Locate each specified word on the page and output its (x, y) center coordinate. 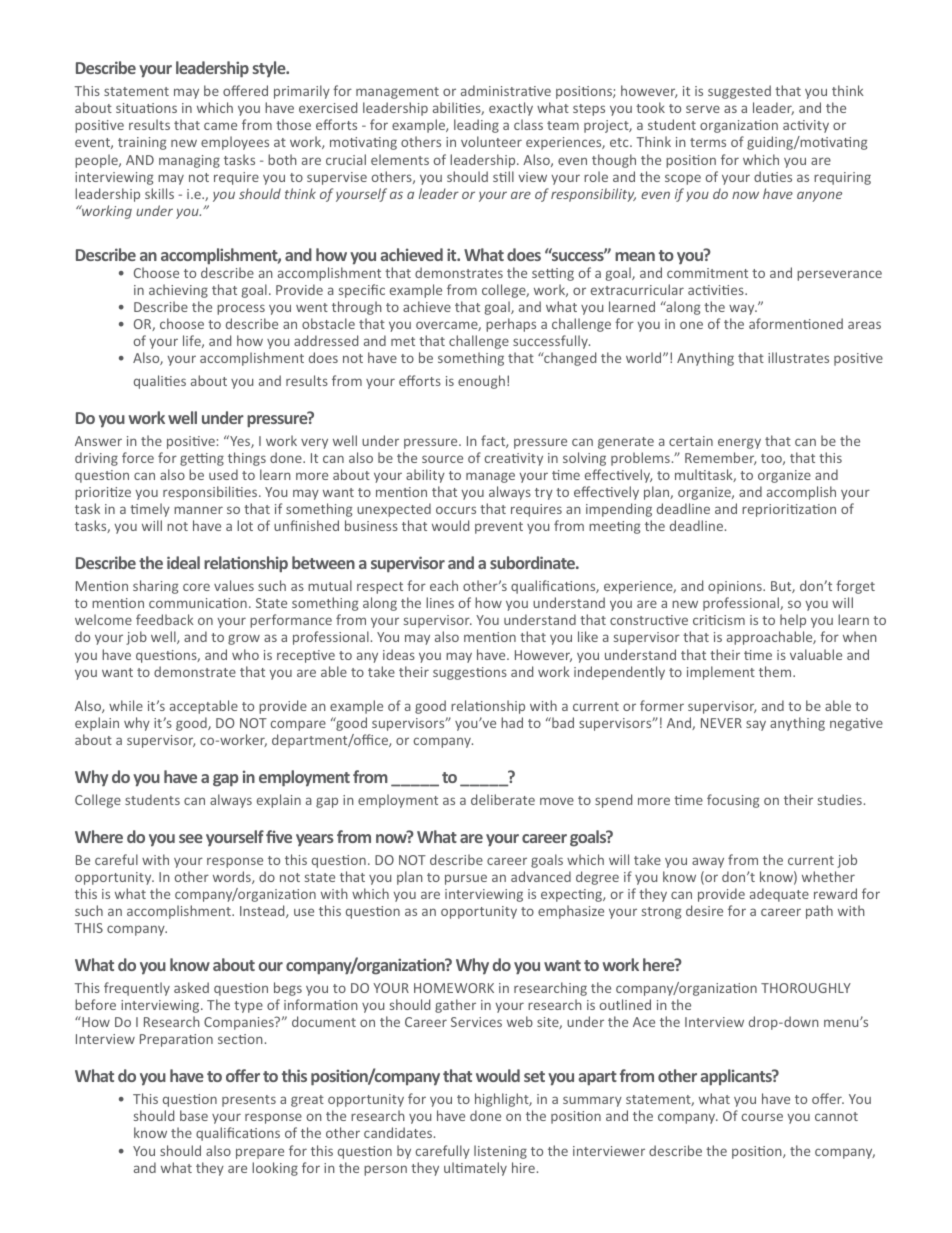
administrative (506, 90)
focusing (733, 801)
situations (146, 108)
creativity (514, 459)
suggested (739, 92)
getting (202, 459)
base (194, 1115)
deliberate (503, 799)
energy (739, 443)
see (191, 838)
